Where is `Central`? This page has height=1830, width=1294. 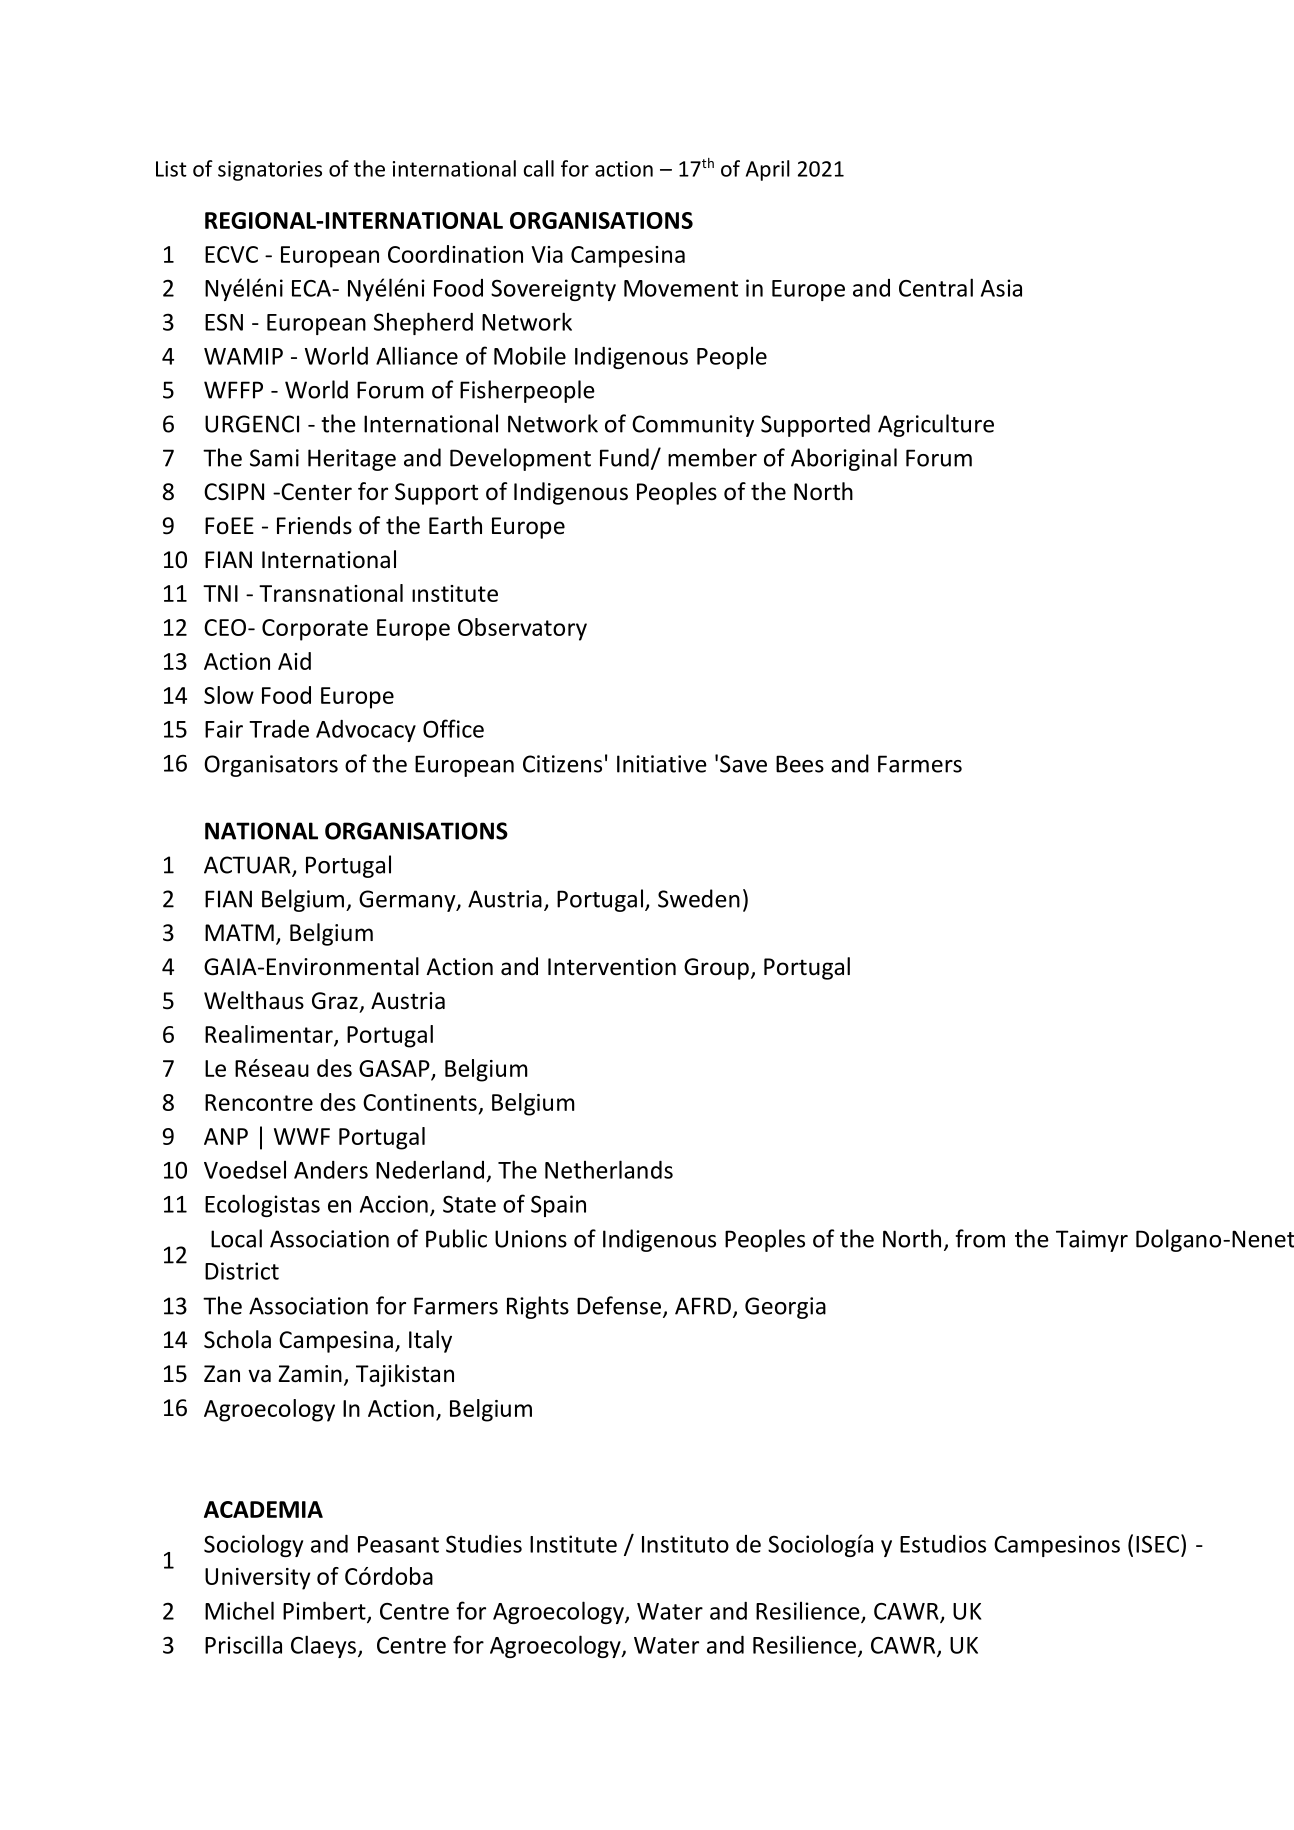
Central is located at coordinates (936, 287).
